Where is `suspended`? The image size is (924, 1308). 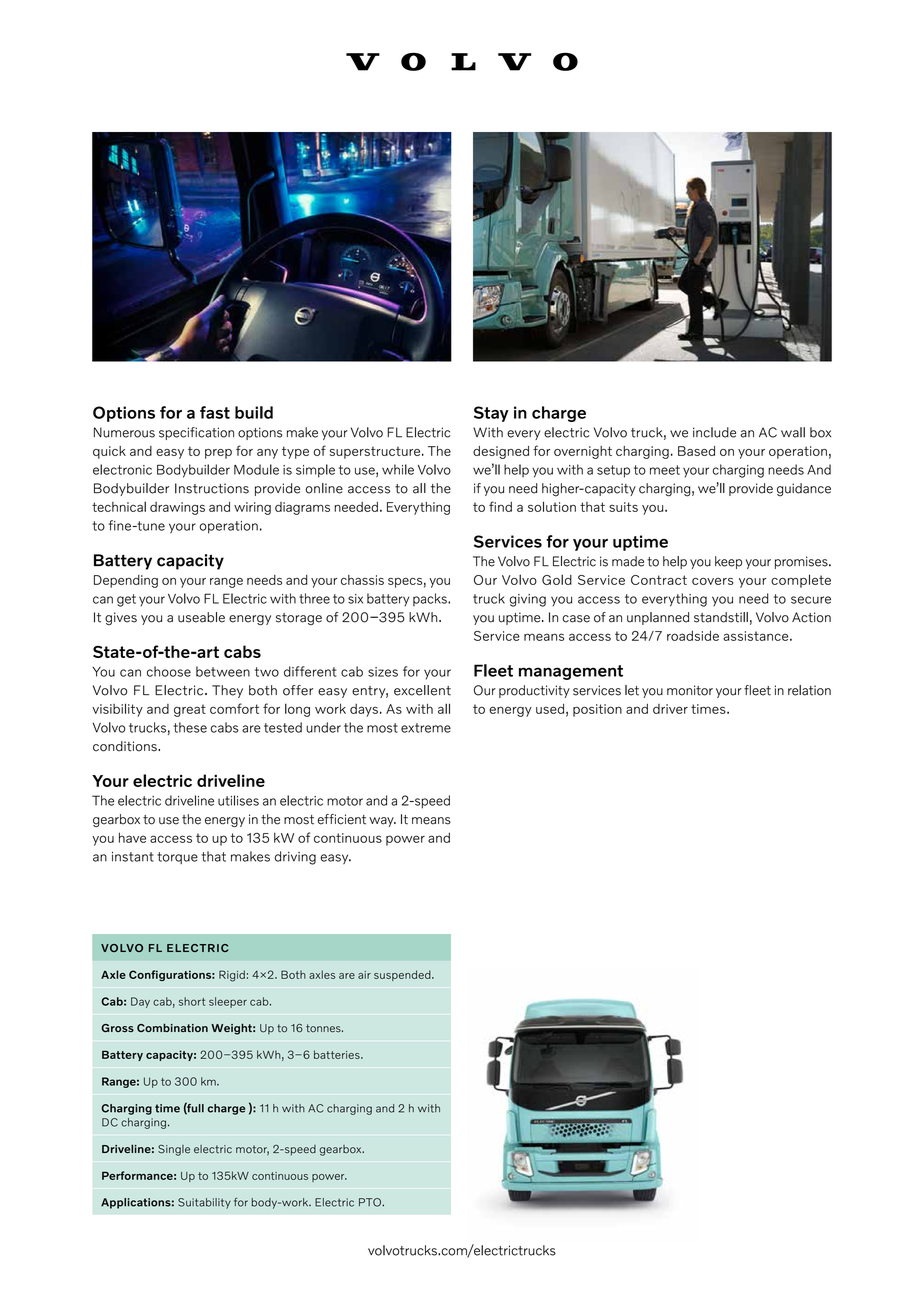 suspended is located at coordinates (403, 975).
